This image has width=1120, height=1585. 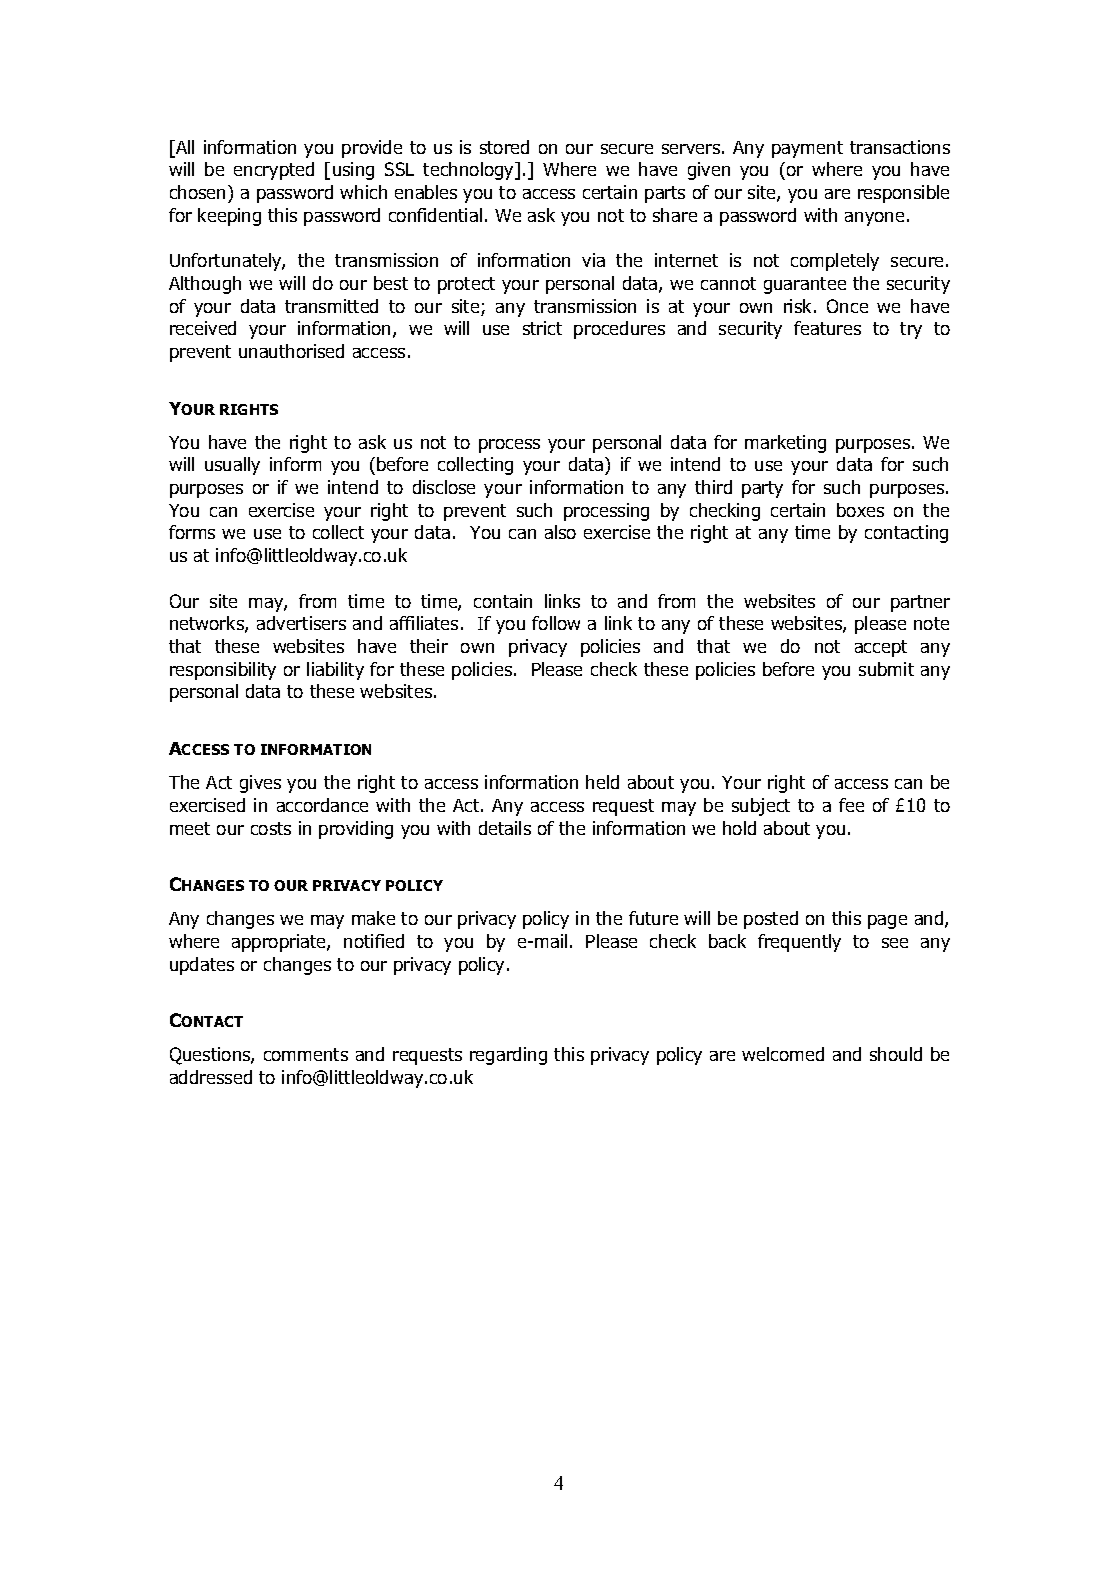 What do you see at coordinates (504, 147) in the image?
I see `stored` at bounding box center [504, 147].
